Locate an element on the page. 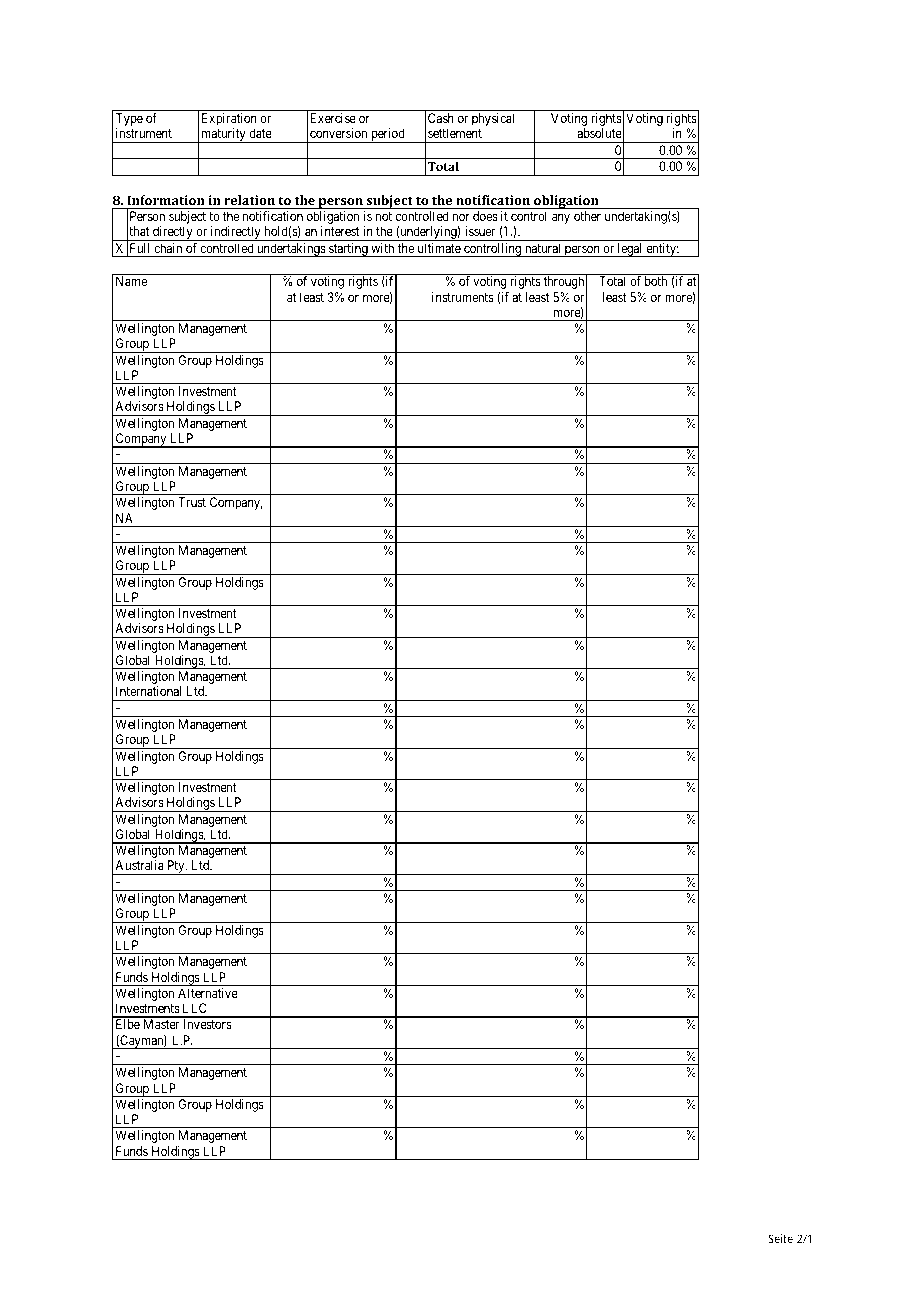 This page has width=924, height=1308. starting is located at coordinates (348, 250).
